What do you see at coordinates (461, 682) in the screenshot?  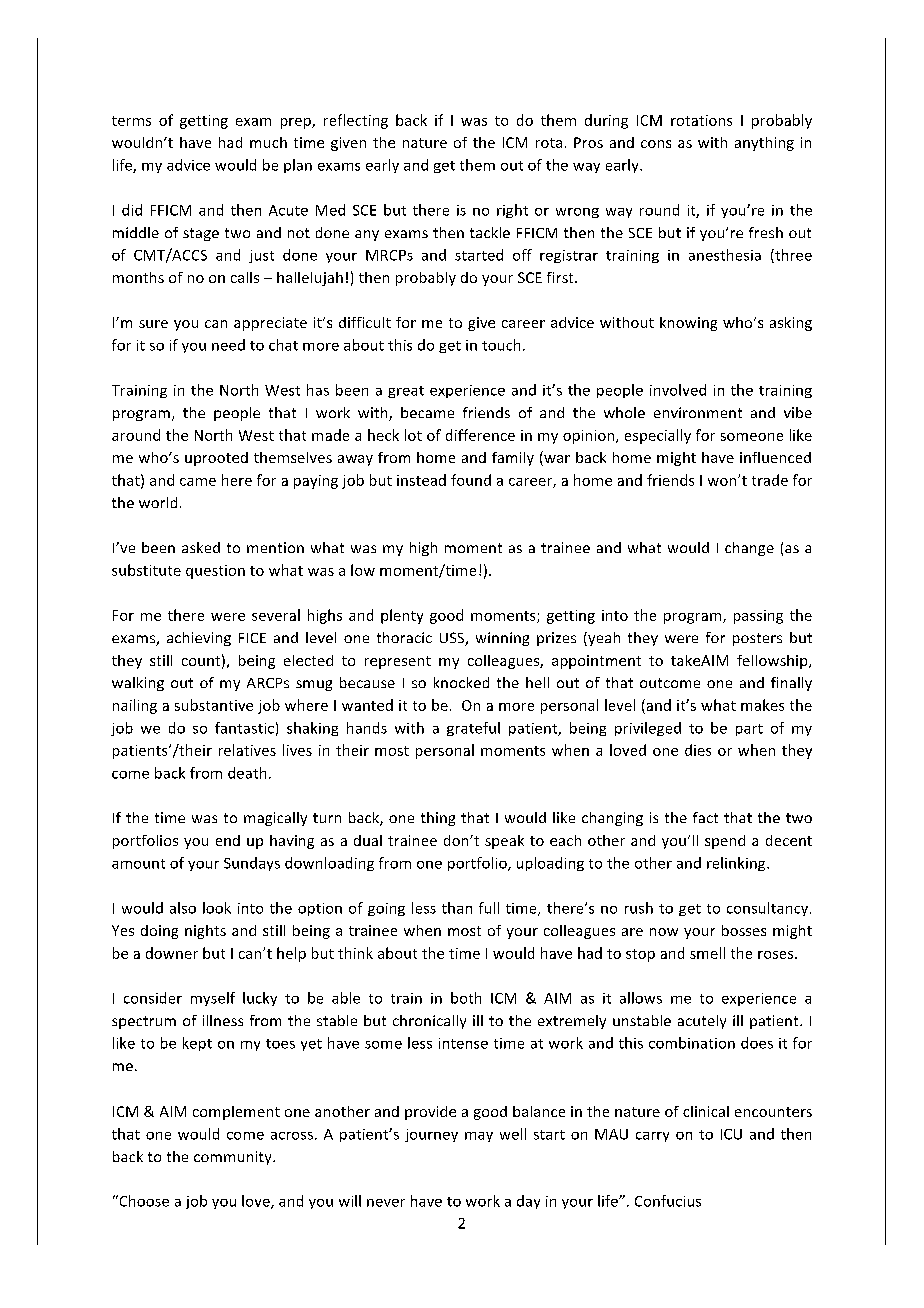 I see `knocked` at bounding box center [461, 682].
